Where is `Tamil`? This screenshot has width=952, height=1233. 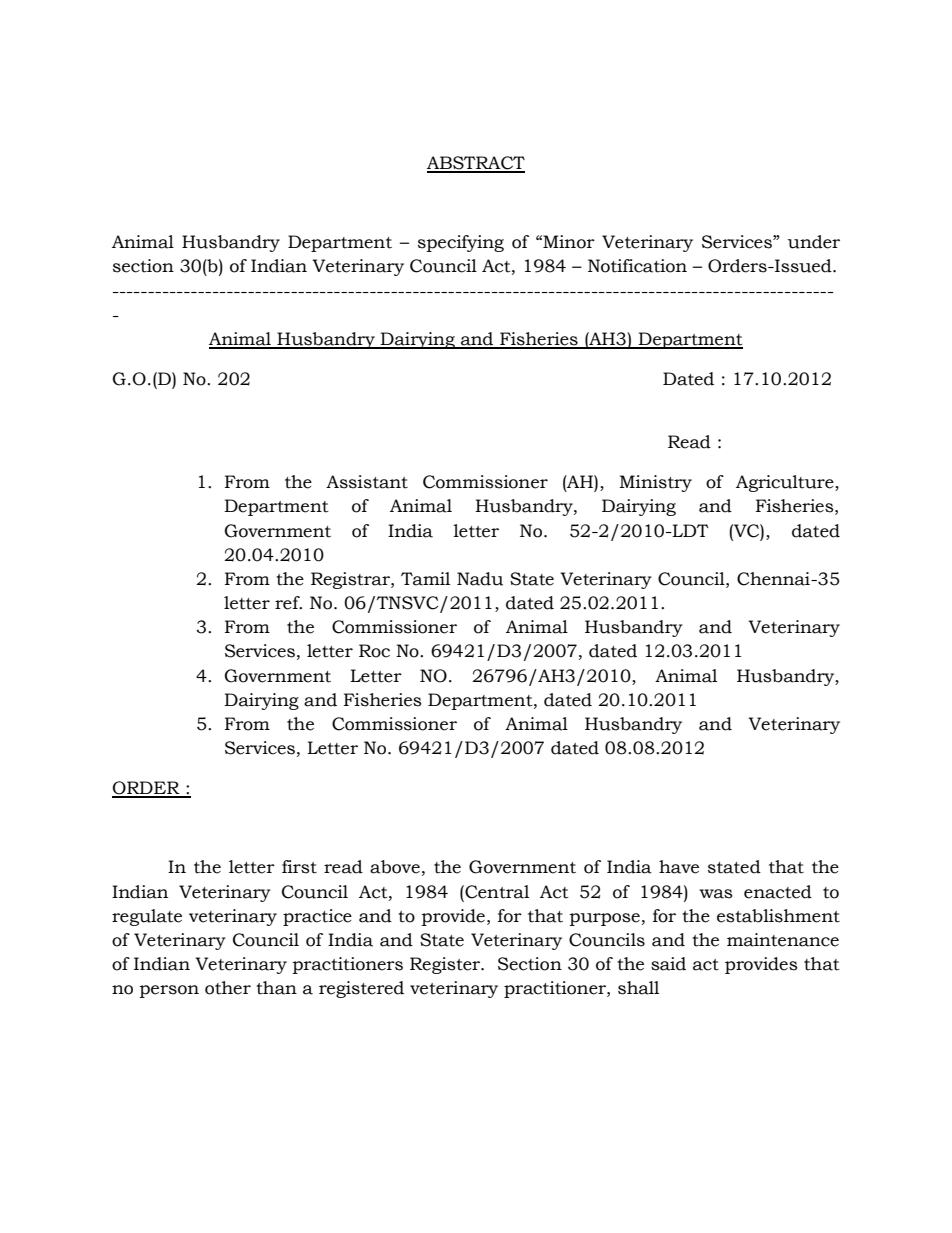 Tamil is located at coordinates (425, 579).
